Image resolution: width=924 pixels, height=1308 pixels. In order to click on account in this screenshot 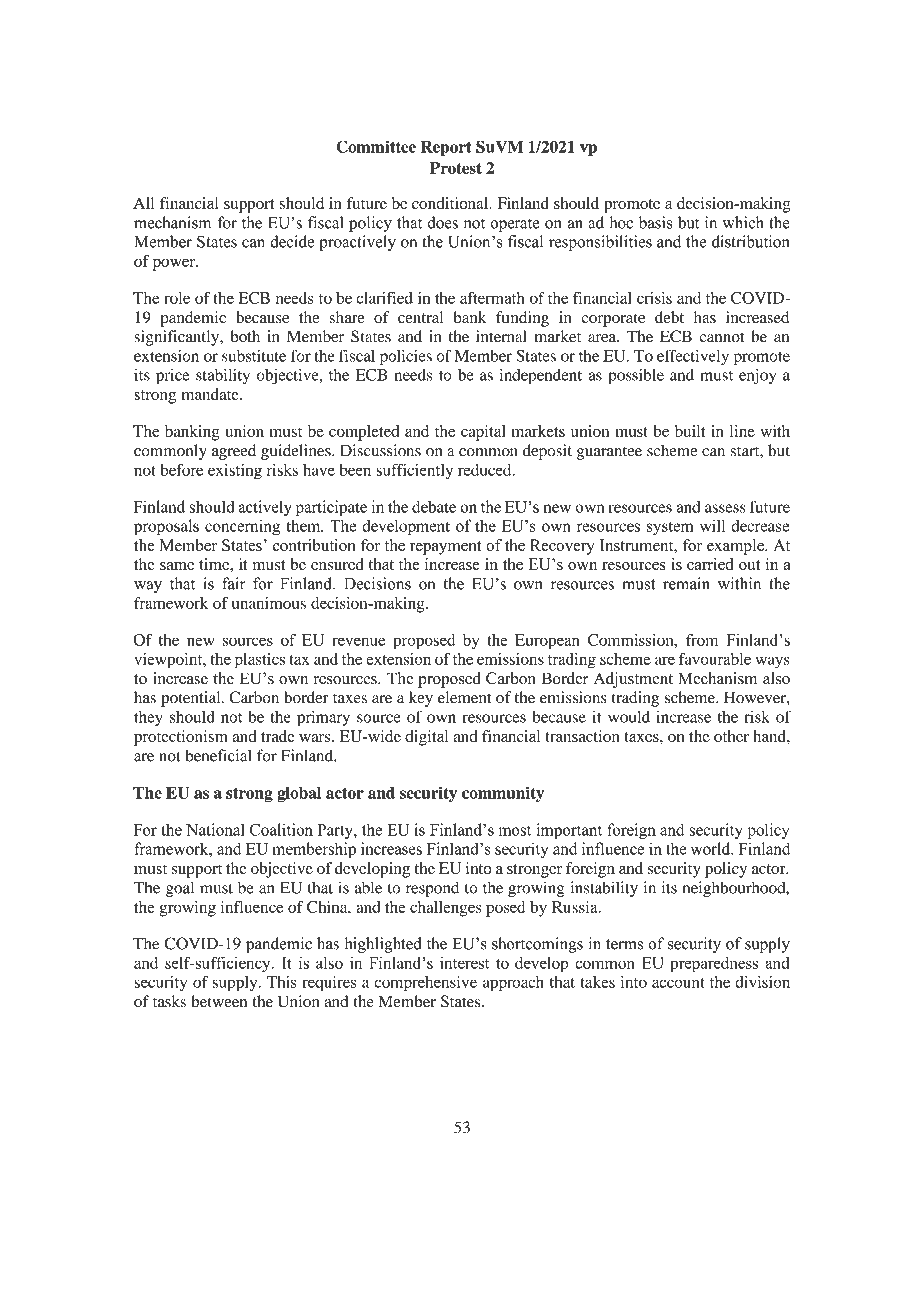, I will do `click(678, 983)`.
